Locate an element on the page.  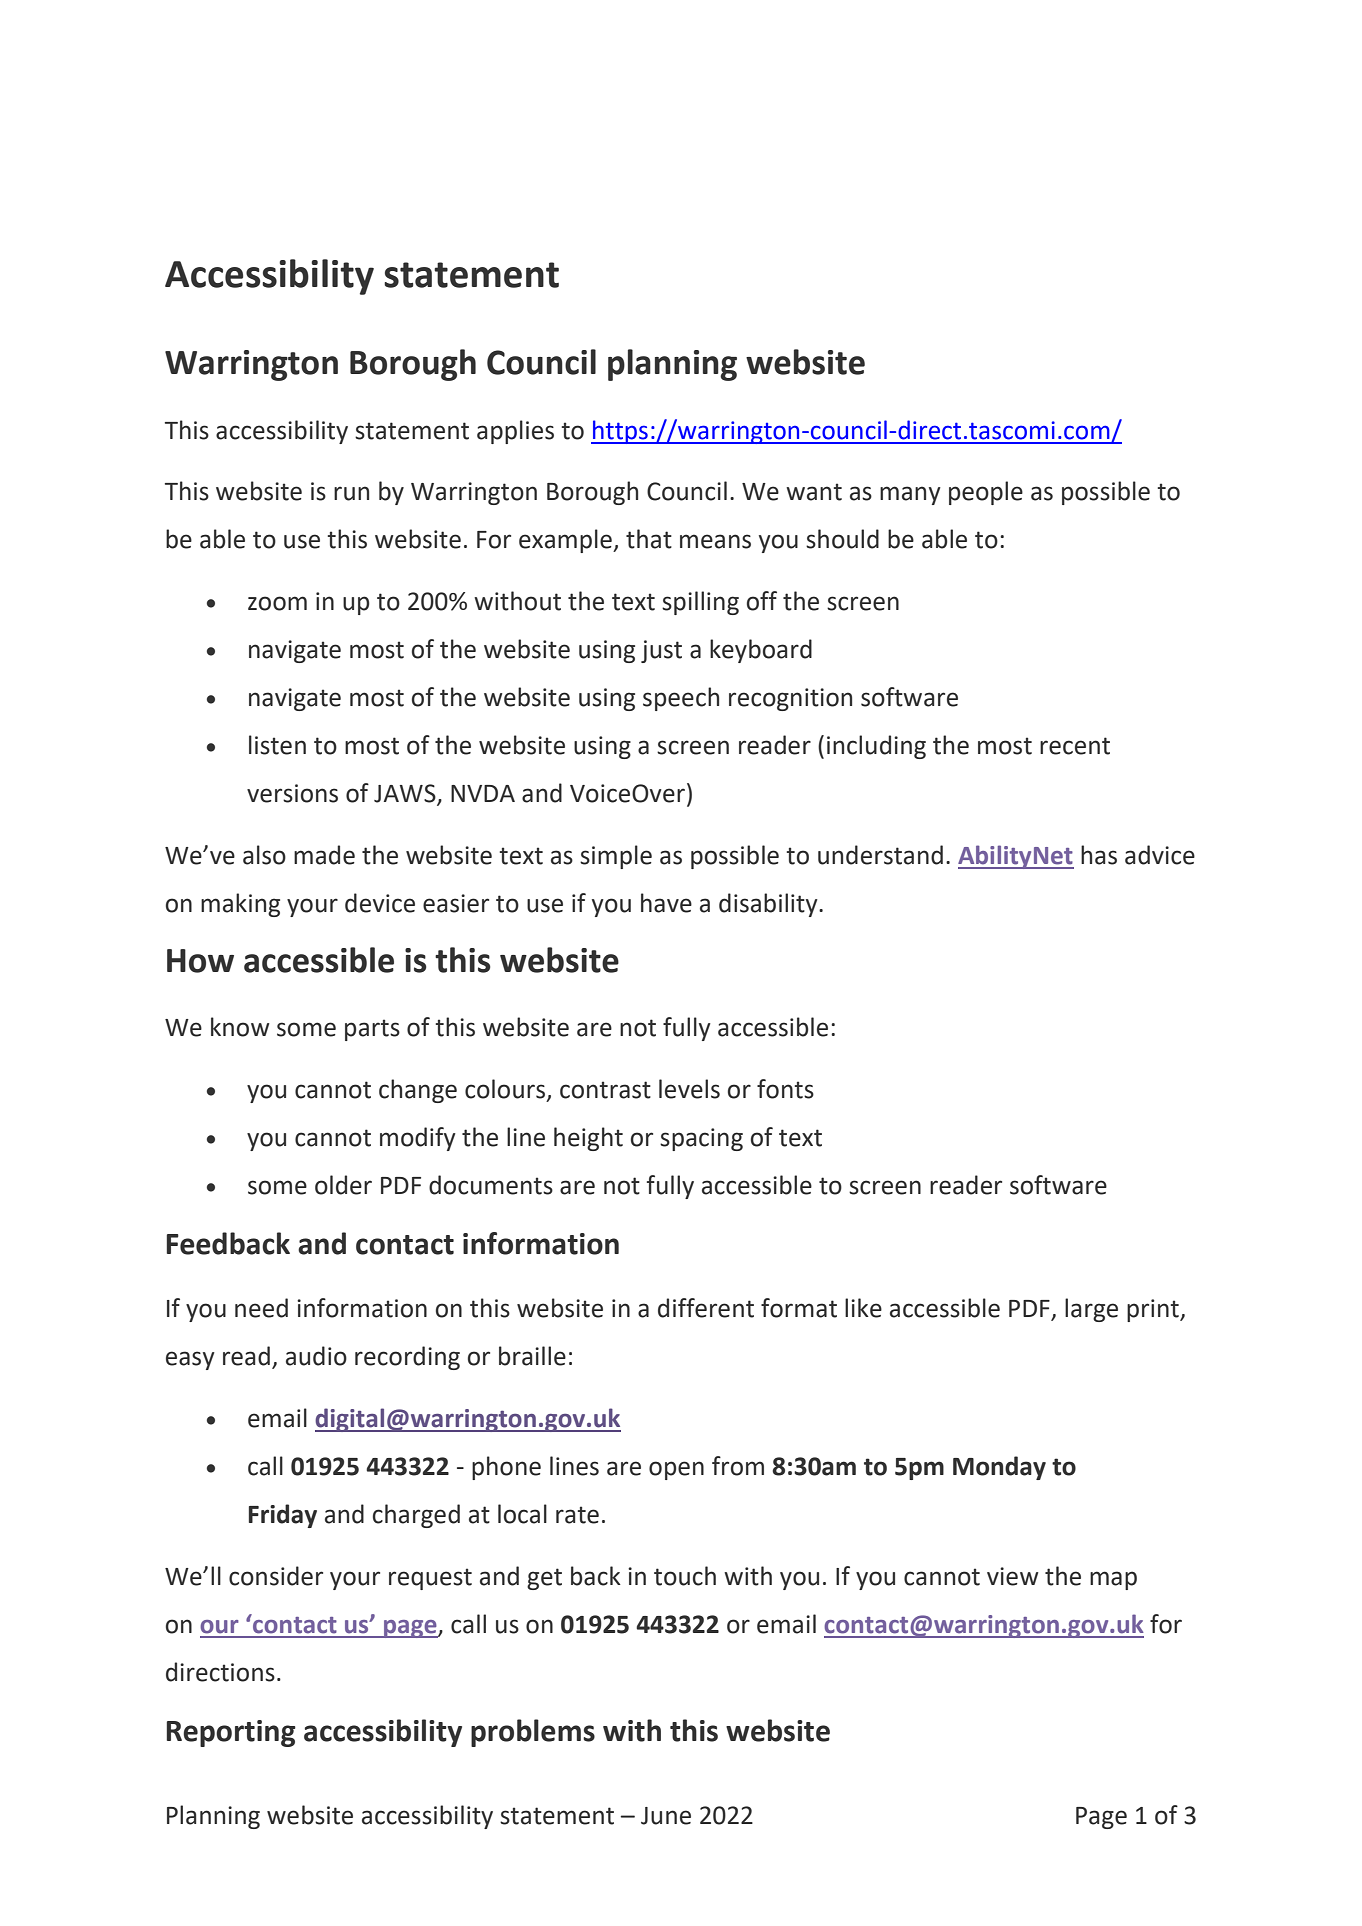
that is located at coordinates (649, 539).
